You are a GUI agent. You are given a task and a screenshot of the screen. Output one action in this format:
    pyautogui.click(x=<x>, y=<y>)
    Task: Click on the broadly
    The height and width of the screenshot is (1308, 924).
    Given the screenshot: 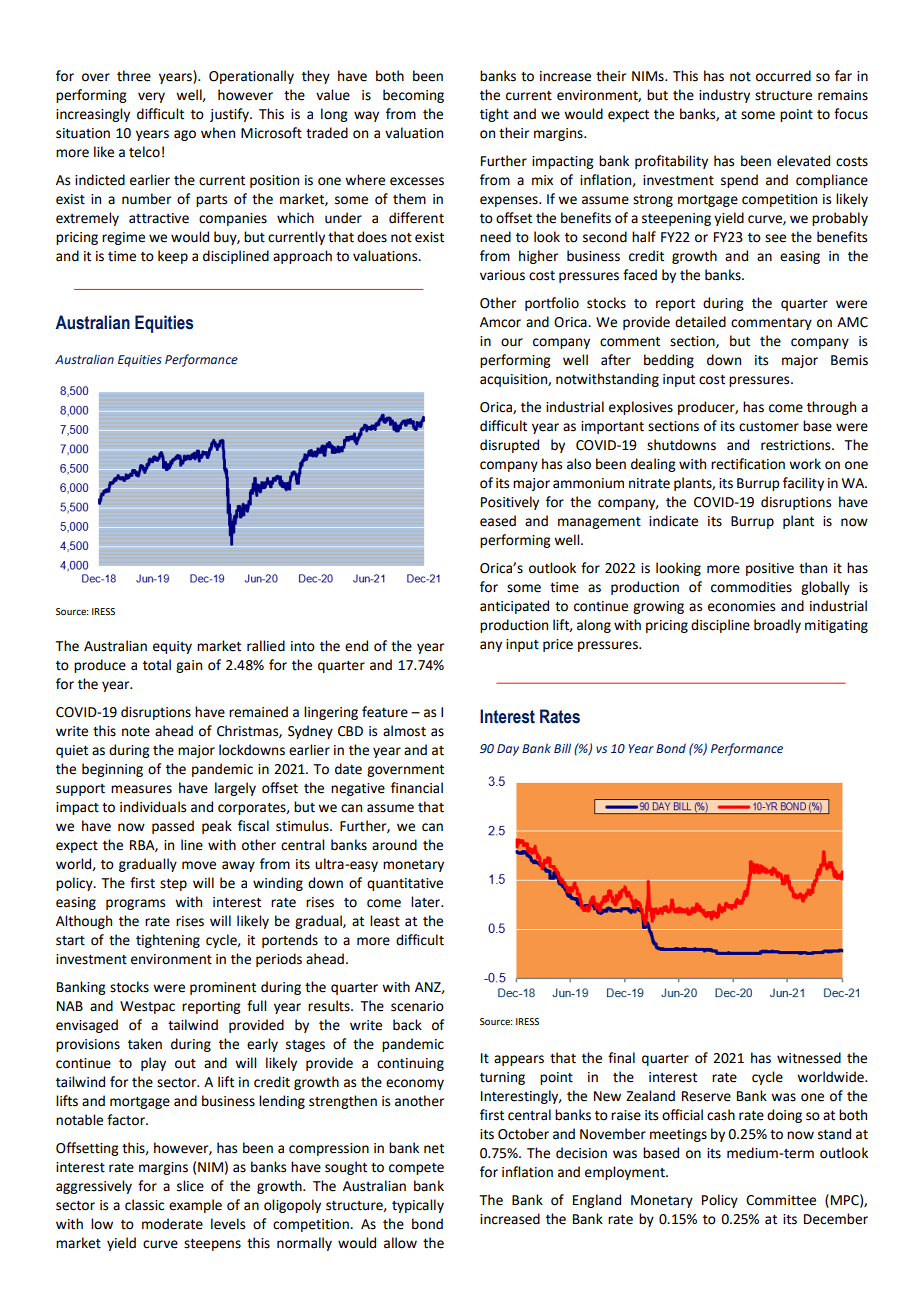 What is the action you would take?
    pyautogui.click(x=777, y=626)
